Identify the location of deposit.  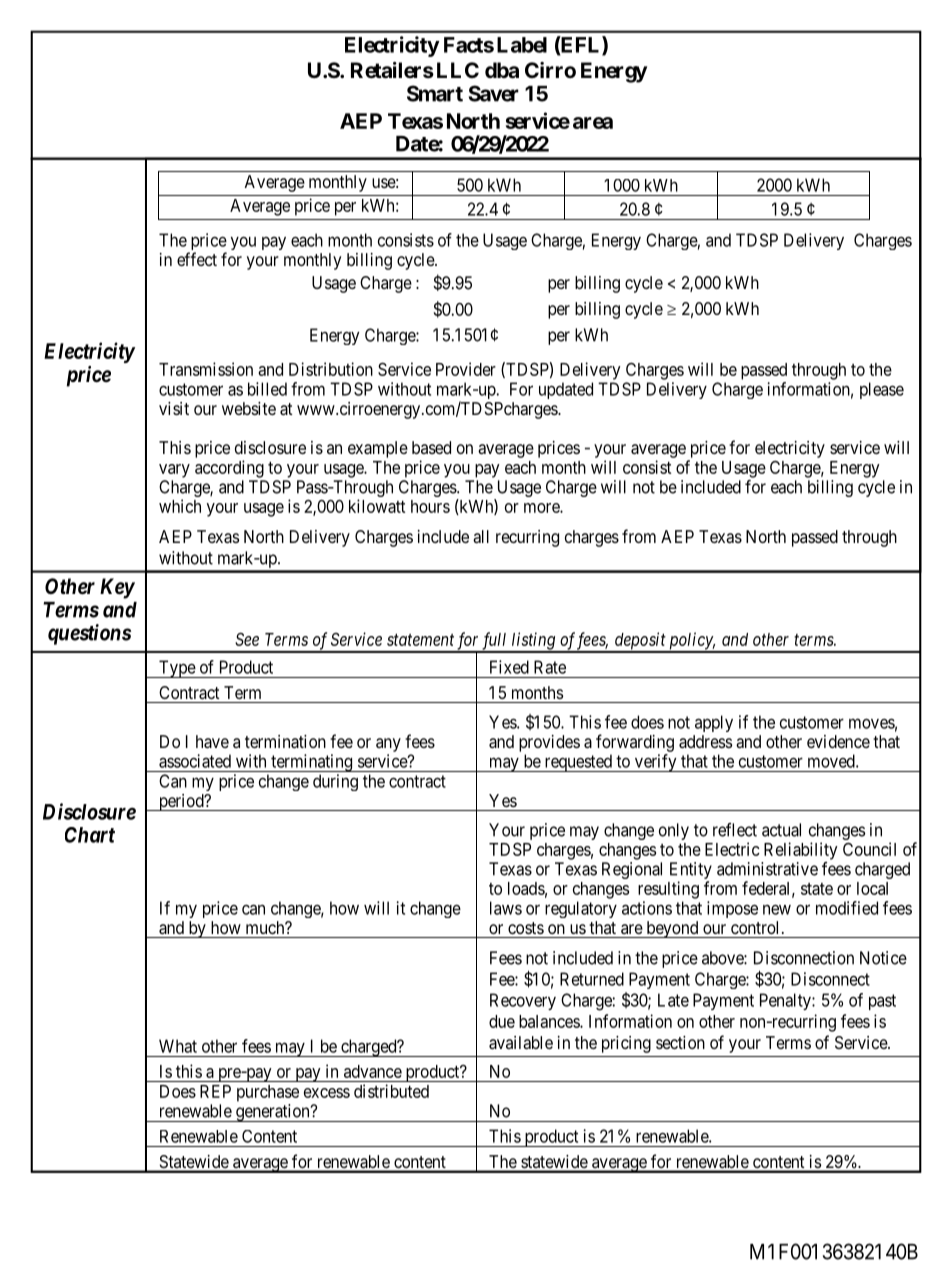
(640, 642).
